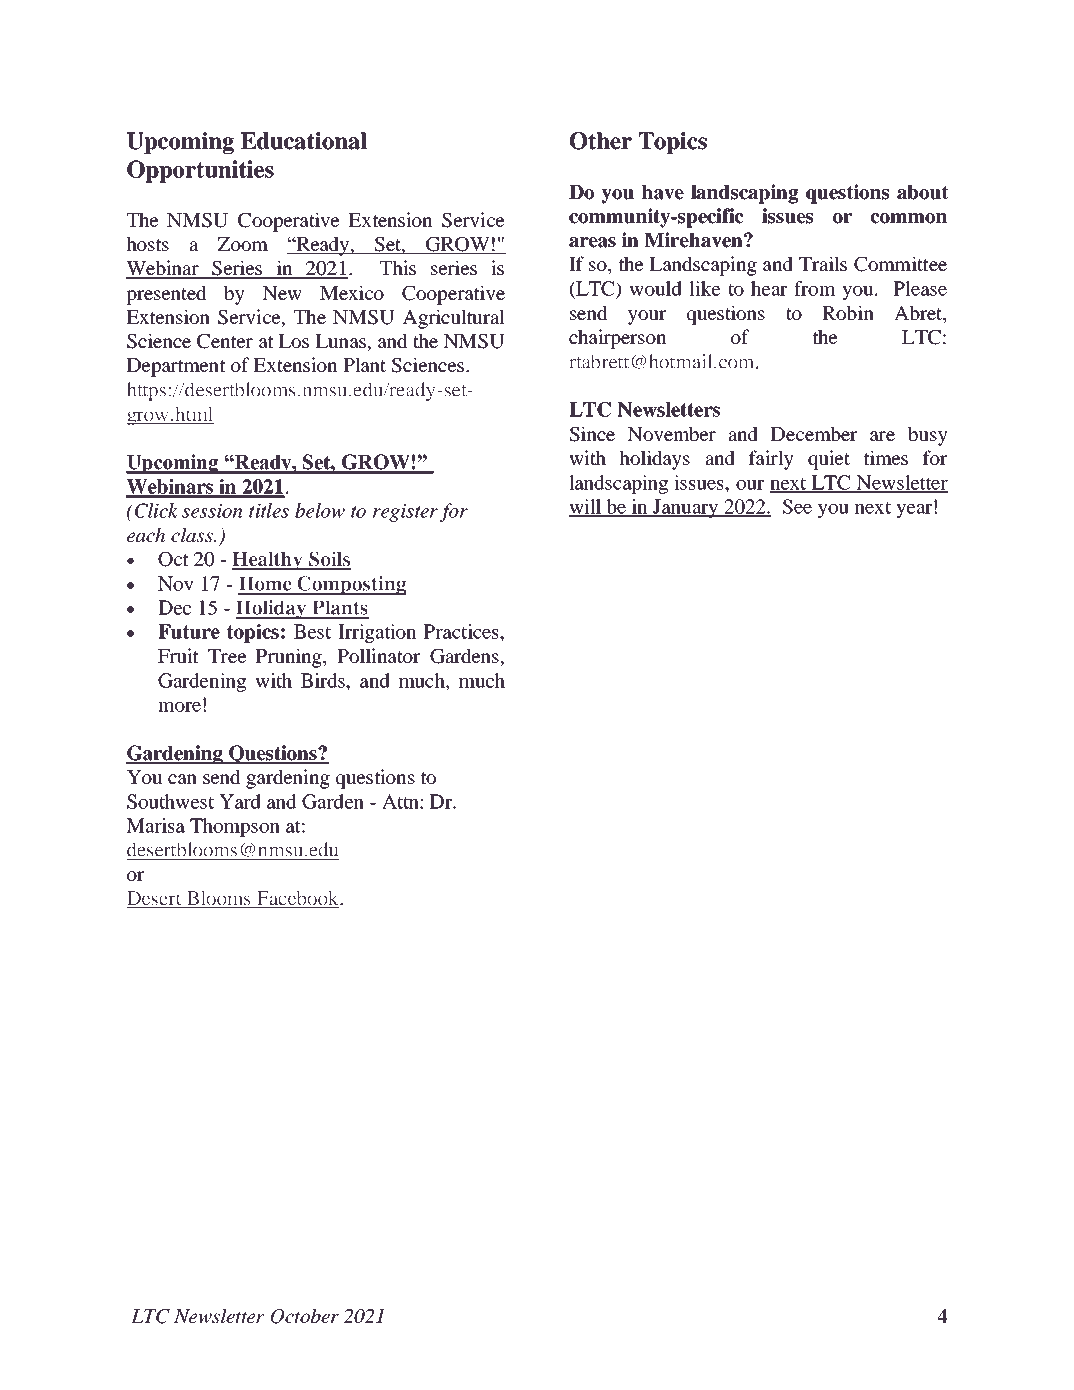 Image resolution: width=1074 pixels, height=1390 pixels. What do you see at coordinates (268, 561) in the screenshot?
I see `Healthy` at bounding box center [268, 561].
